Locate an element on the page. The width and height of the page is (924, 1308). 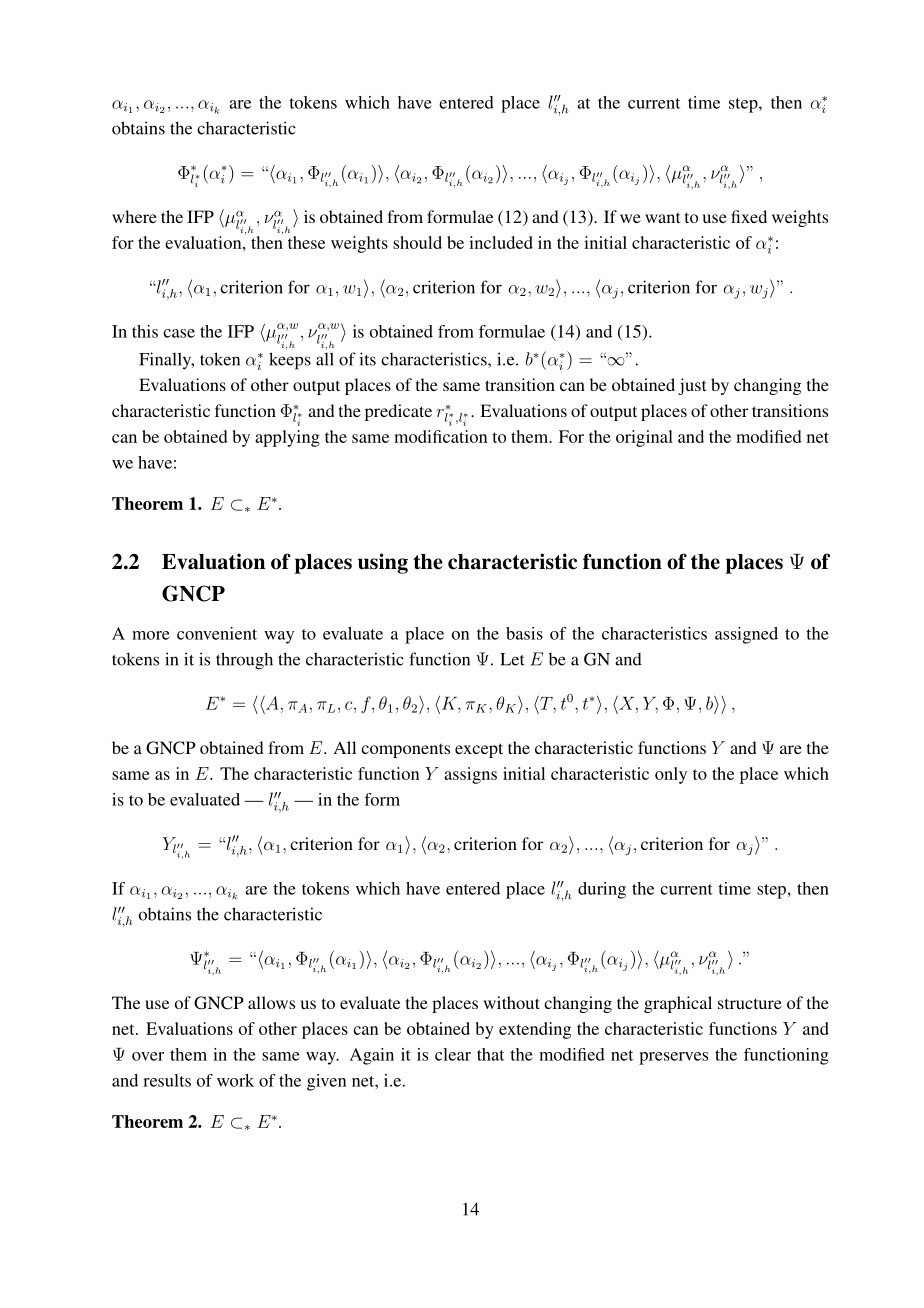
should is located at coordinates (417, 242).
